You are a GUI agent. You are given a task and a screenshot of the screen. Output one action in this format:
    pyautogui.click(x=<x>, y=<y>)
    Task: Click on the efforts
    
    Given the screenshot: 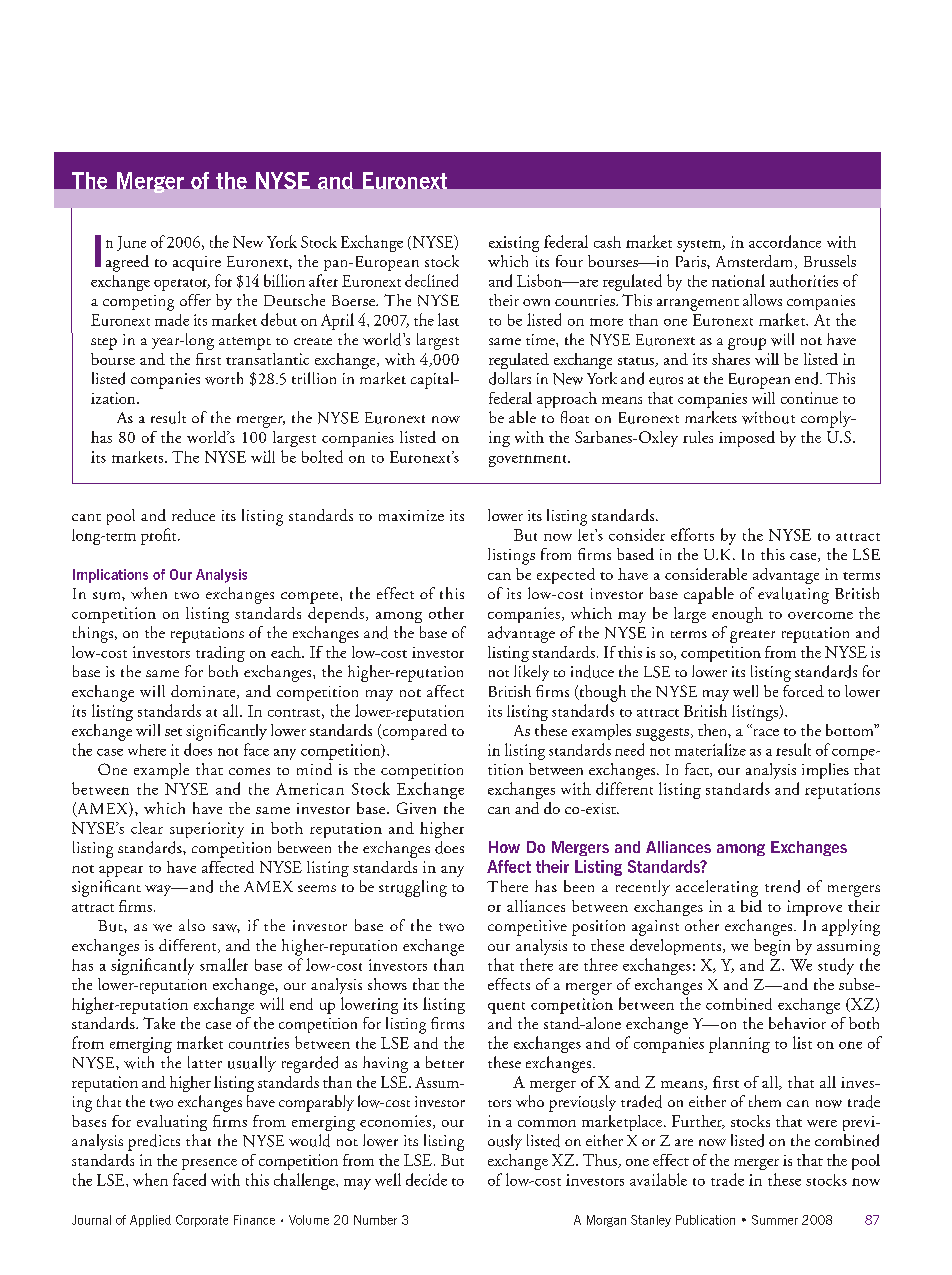 What is the action you would take?
    pyautogui.click(x=692, y=534)
